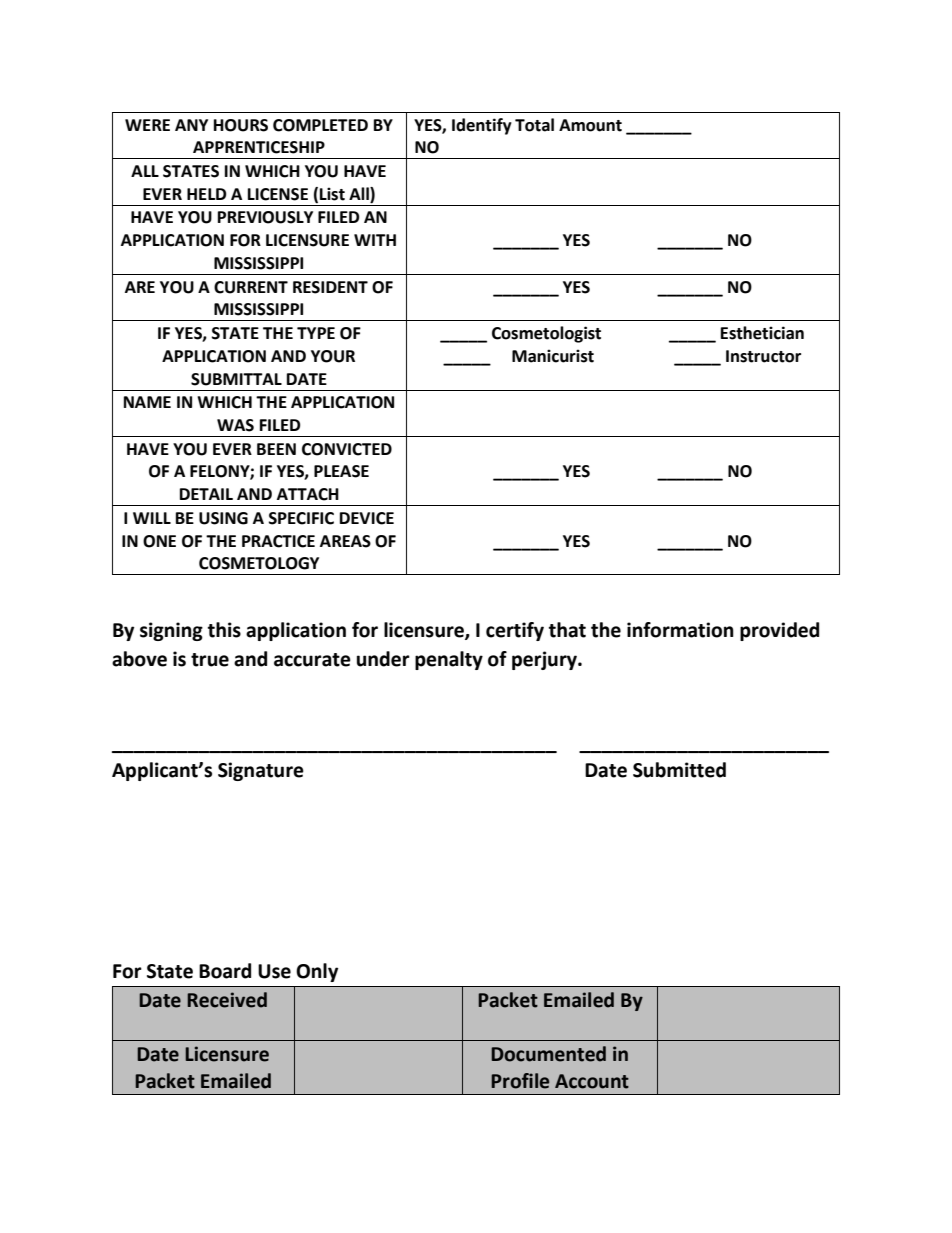 The image size is (952, 1233). Describe the element at coordinates (259, 147) in the image. I see `APPRENTICESHIP` at that location.
